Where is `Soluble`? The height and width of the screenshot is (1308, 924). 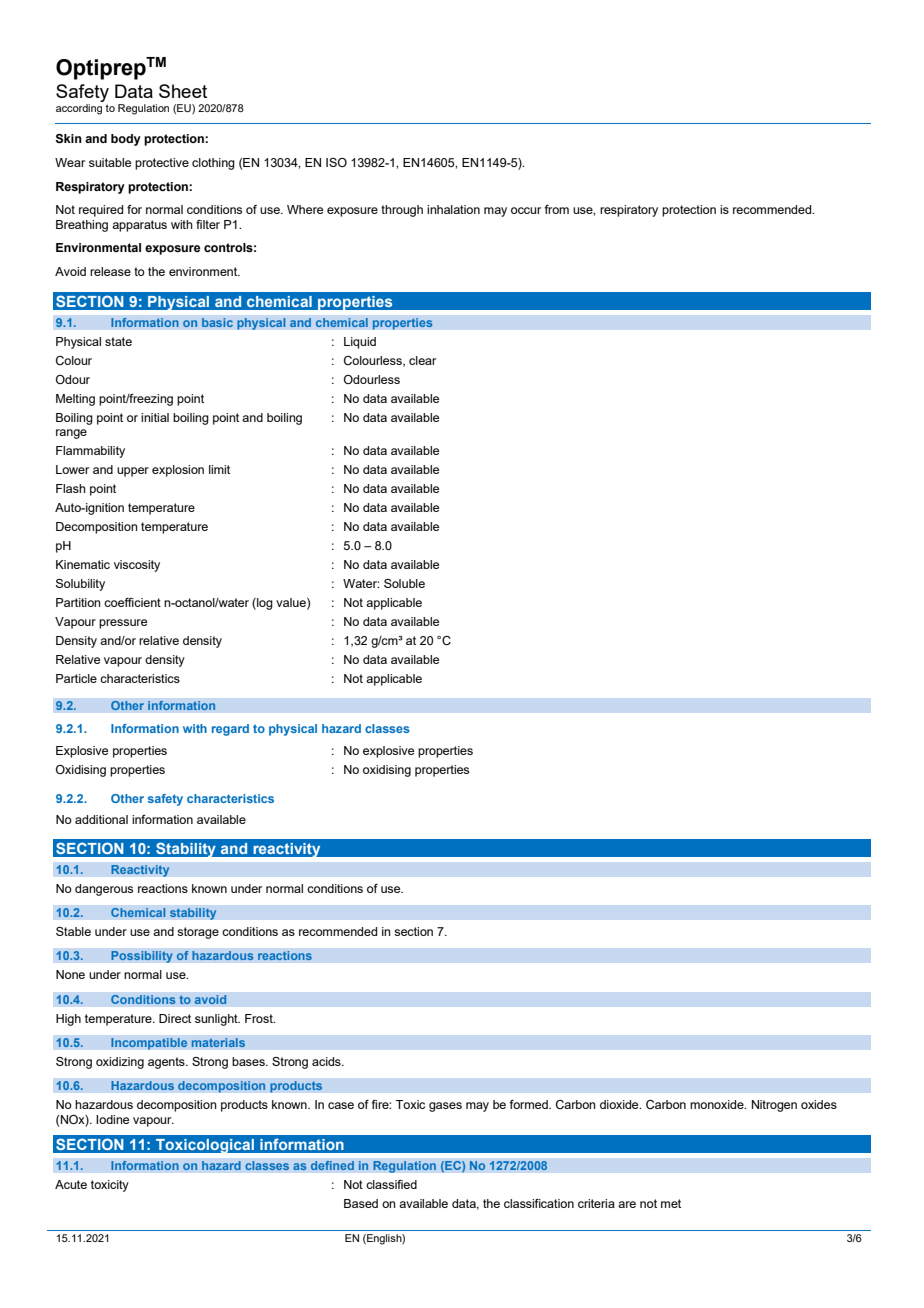 Soluble is located at coordinates (404, 583).
